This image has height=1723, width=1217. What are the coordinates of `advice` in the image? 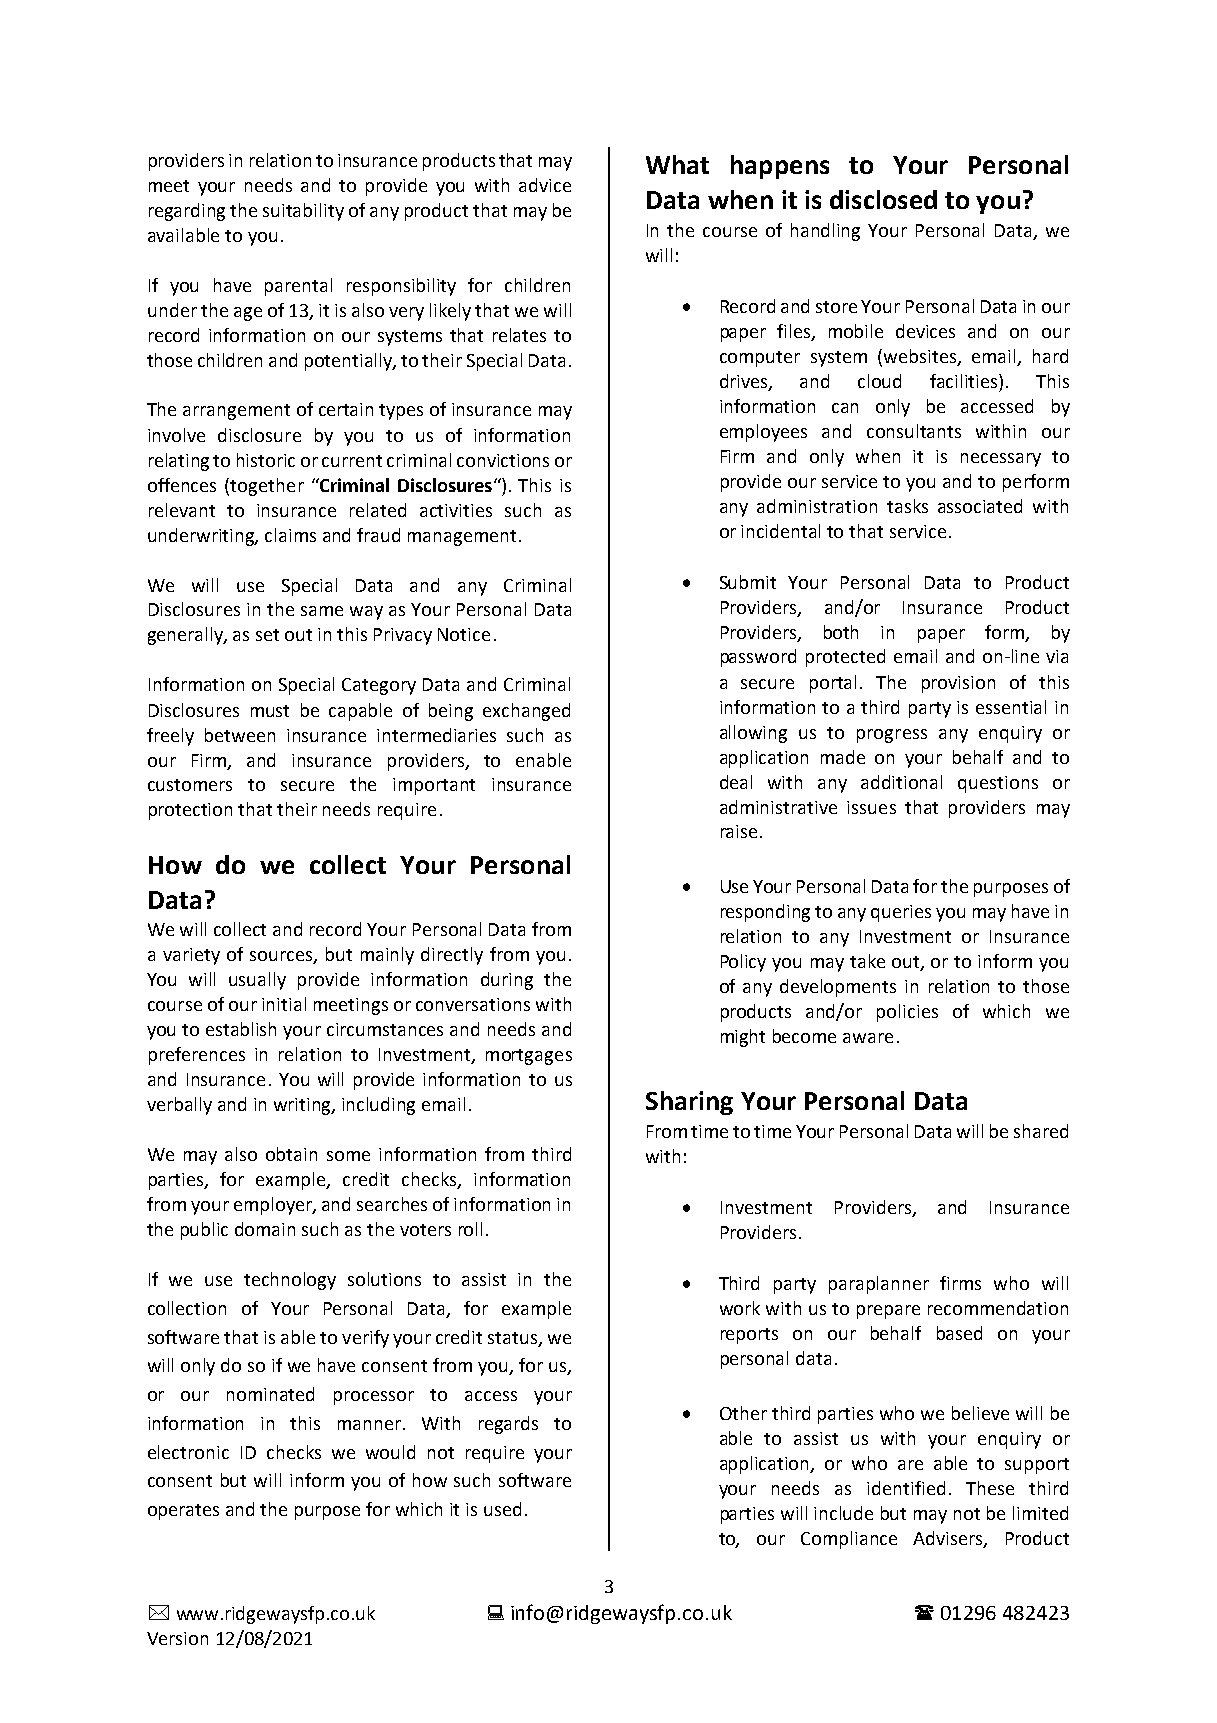 It's located at (545, 185).
